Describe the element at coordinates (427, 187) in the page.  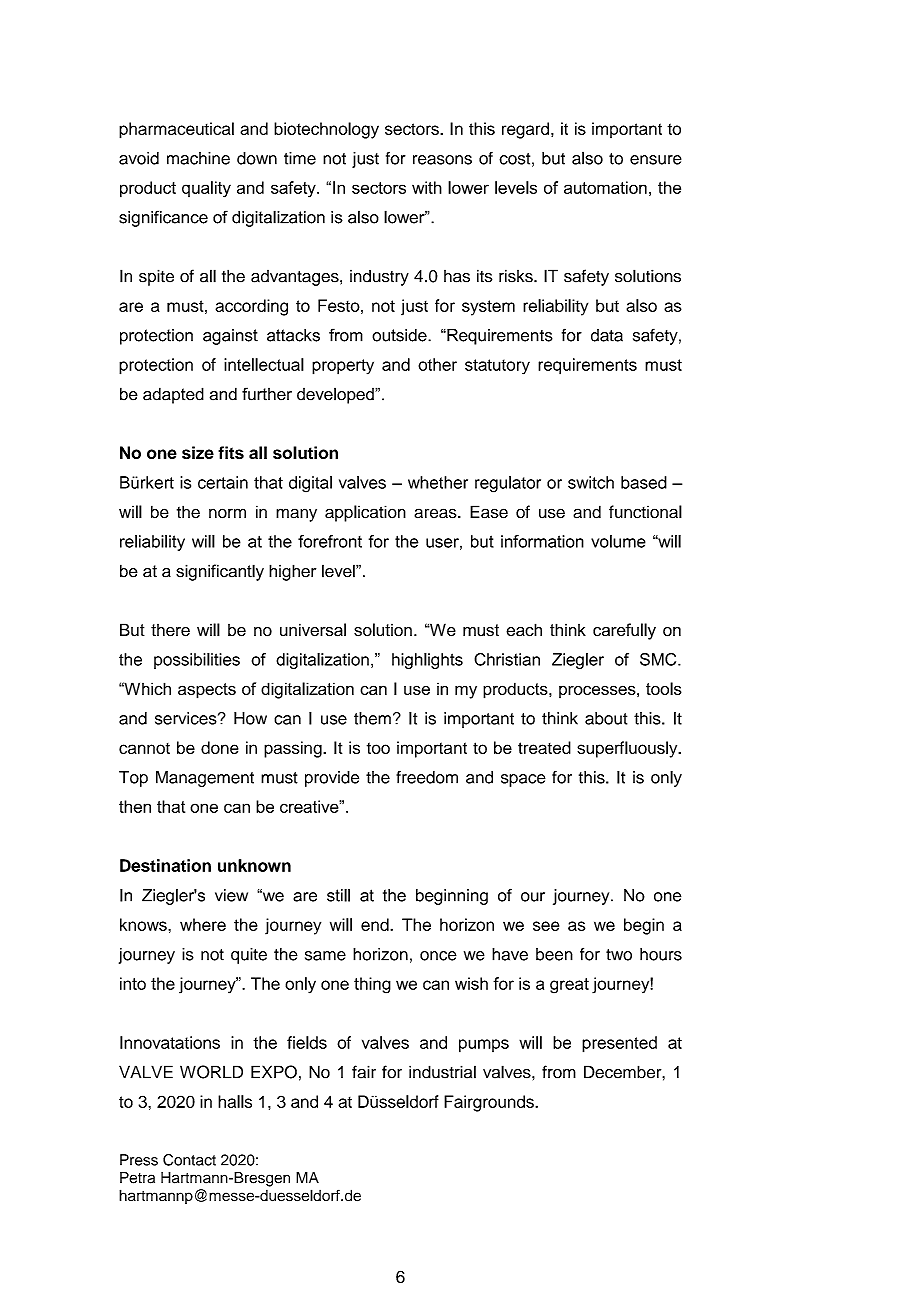
I see `with` at that location.
